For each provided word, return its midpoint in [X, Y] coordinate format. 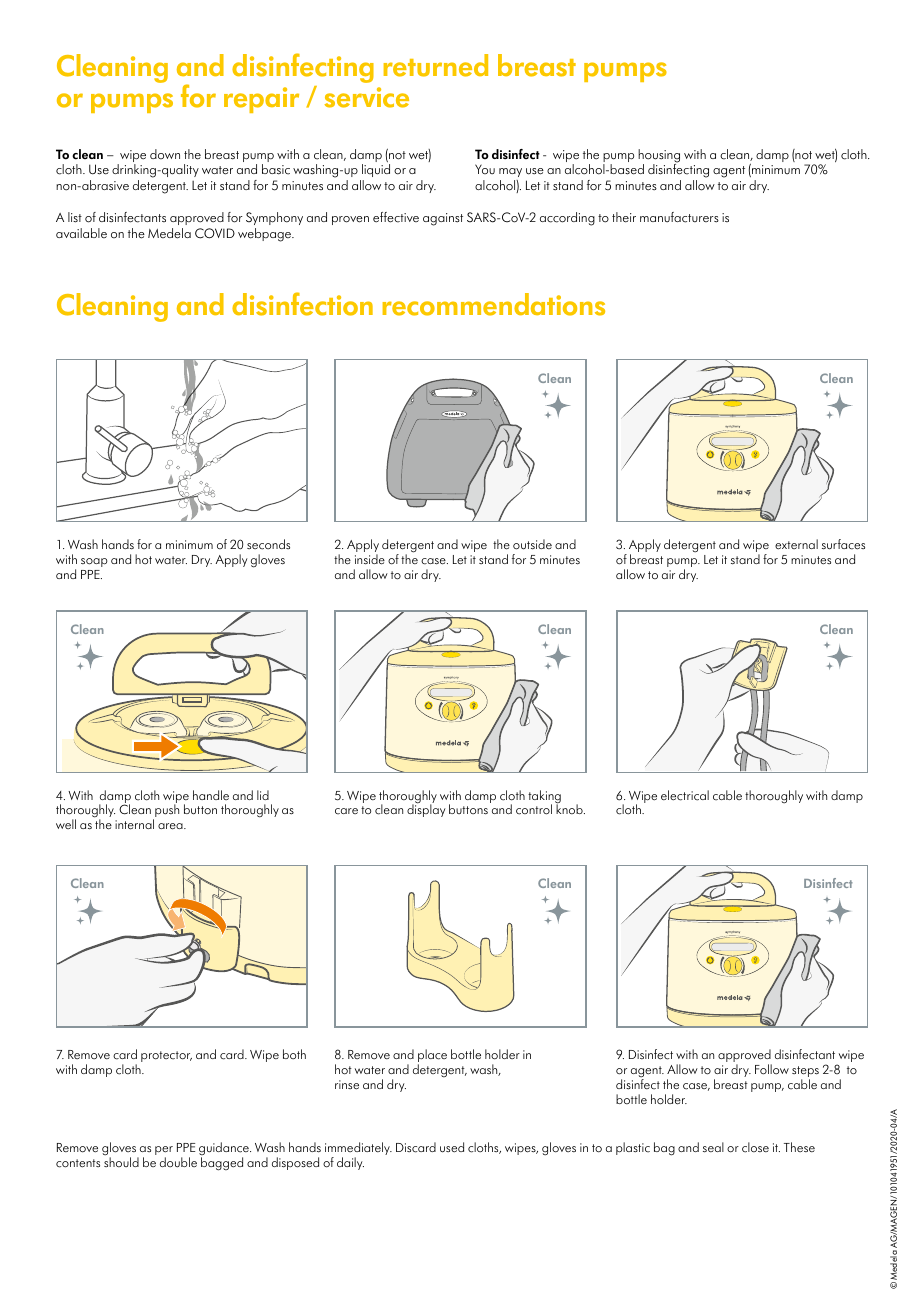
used [452, 1147]
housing [659, 157]
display [426, 810]
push [166, 812]
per [164, 1152]
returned [436, 65]
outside [532, 544]
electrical [685, 795]
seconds [268, 544]
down [165, 154]
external [796, 544]
